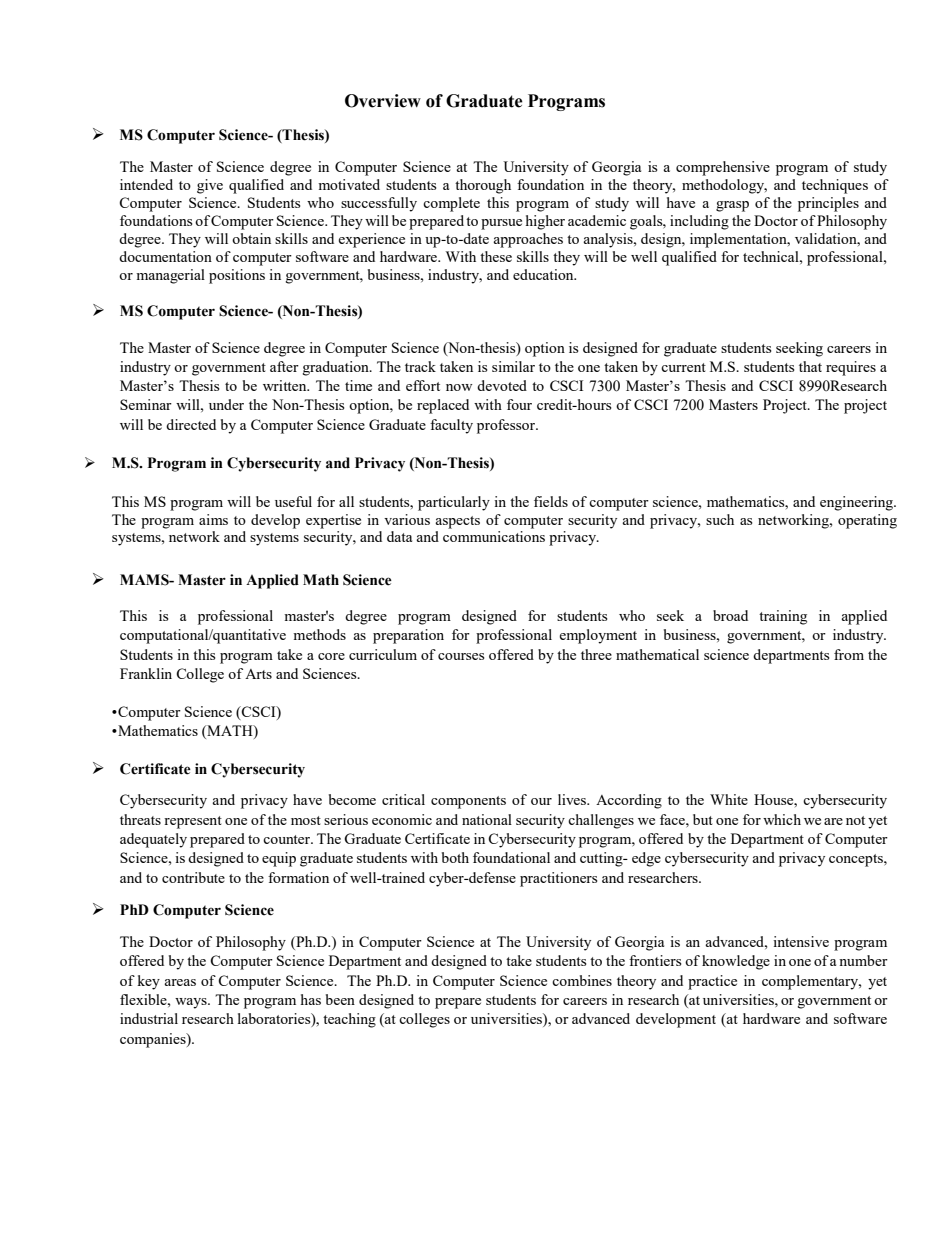  I want to click on thorough, so click(483, 186).
